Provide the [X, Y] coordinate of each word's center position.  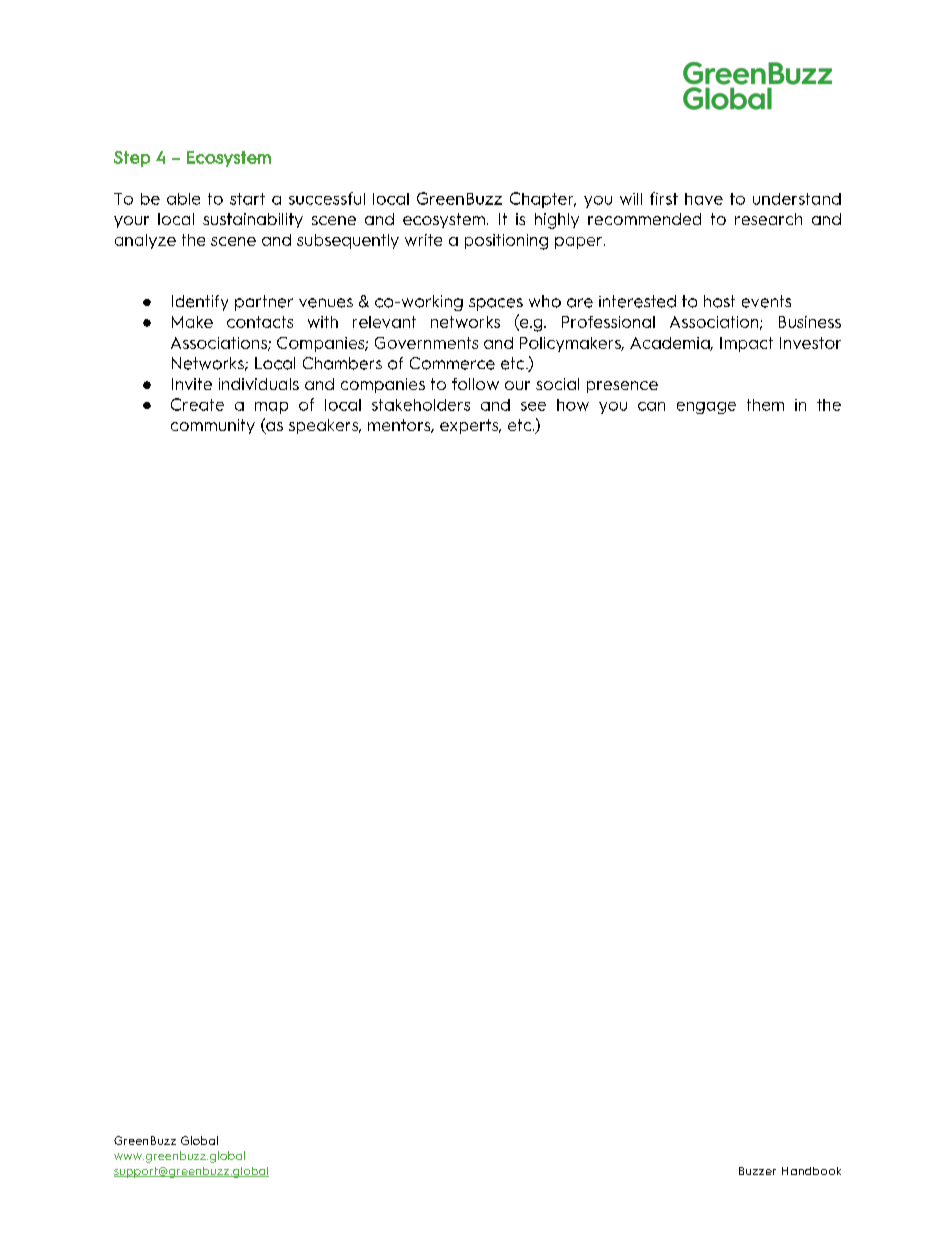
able [183, 199]
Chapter [543, 200]
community [213, 426]
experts [470, 426]
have [704, 199]
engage [706, 408]
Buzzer [757, 1171]
